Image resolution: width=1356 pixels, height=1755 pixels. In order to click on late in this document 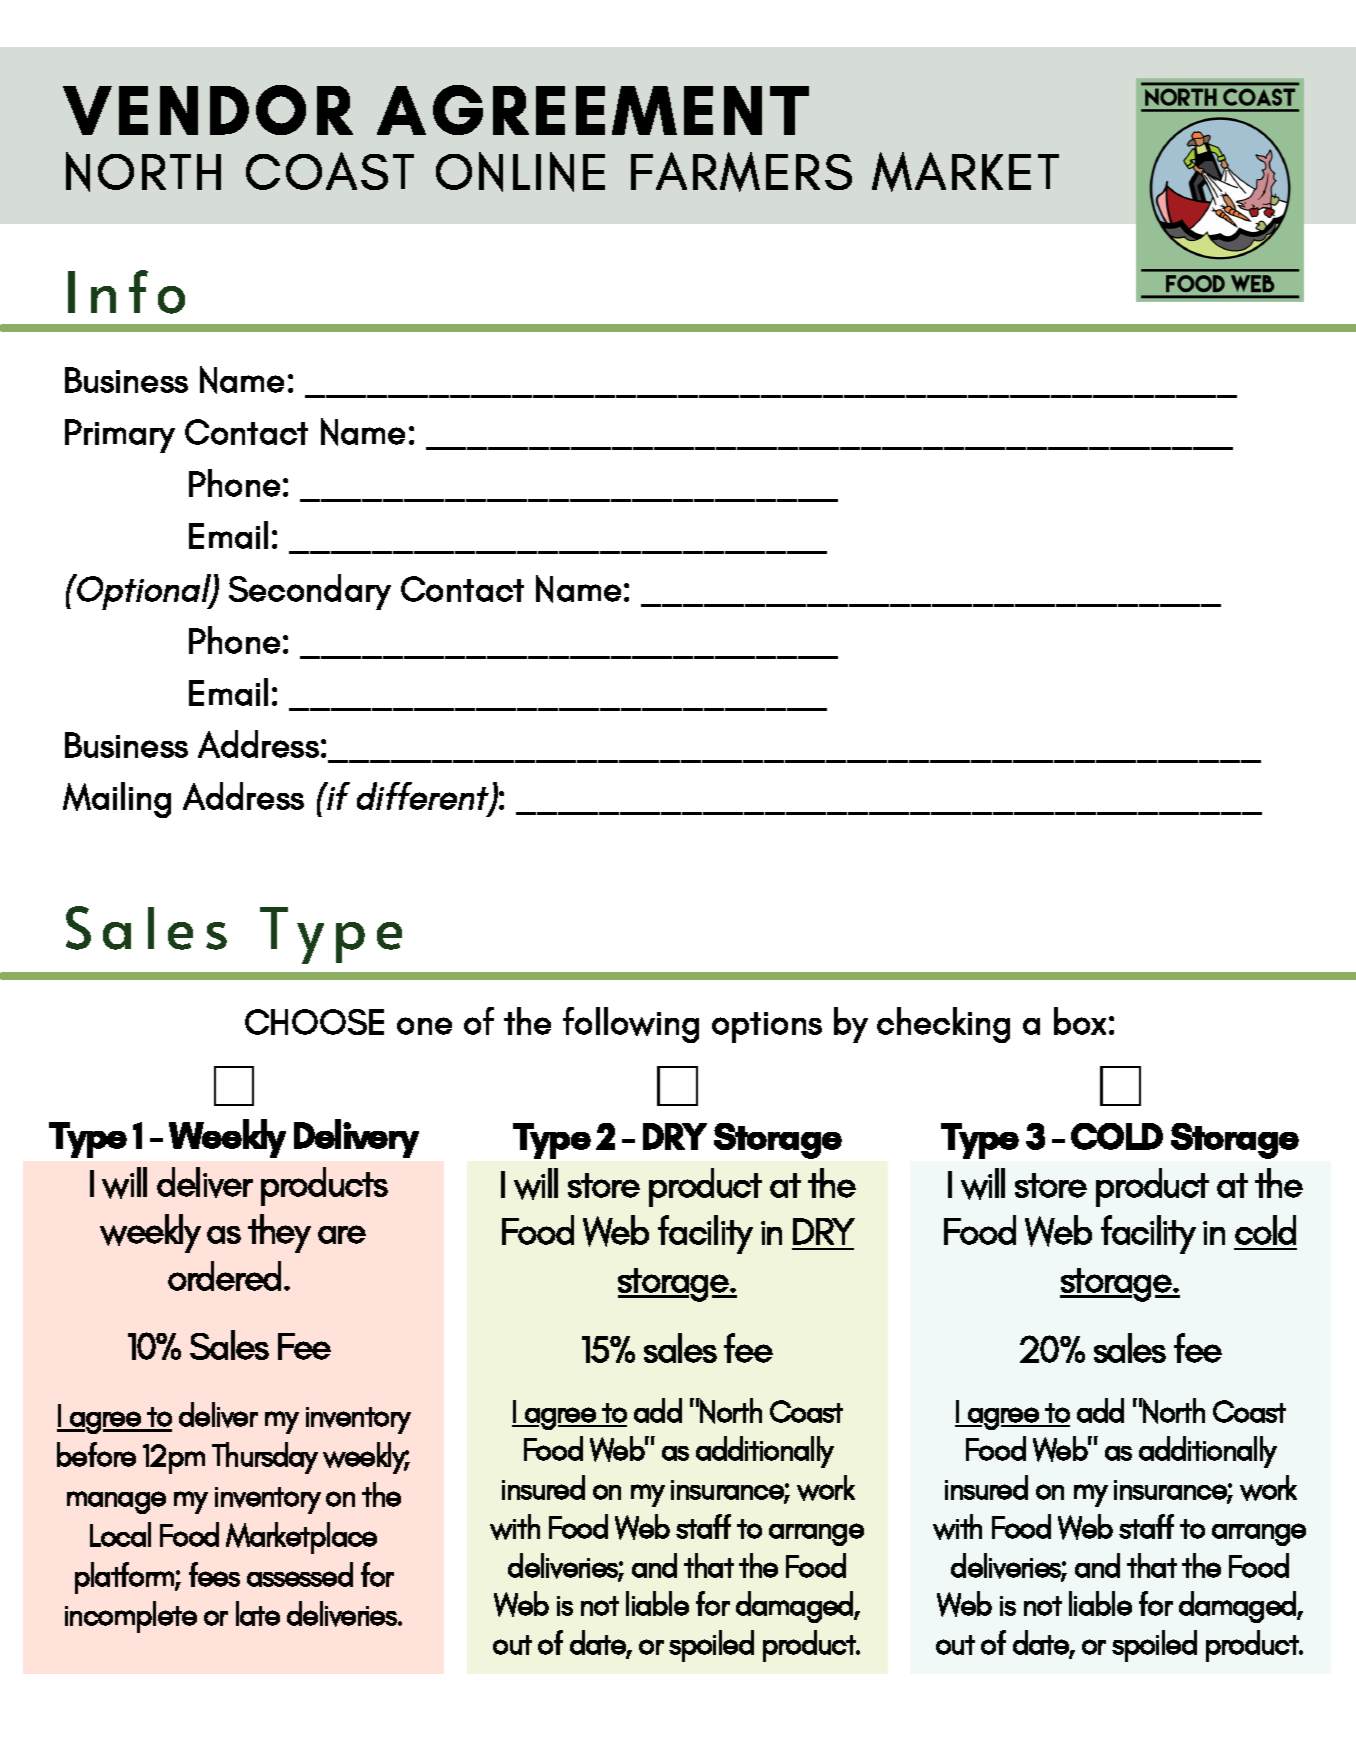, I will do `click(258, 1613)`.
